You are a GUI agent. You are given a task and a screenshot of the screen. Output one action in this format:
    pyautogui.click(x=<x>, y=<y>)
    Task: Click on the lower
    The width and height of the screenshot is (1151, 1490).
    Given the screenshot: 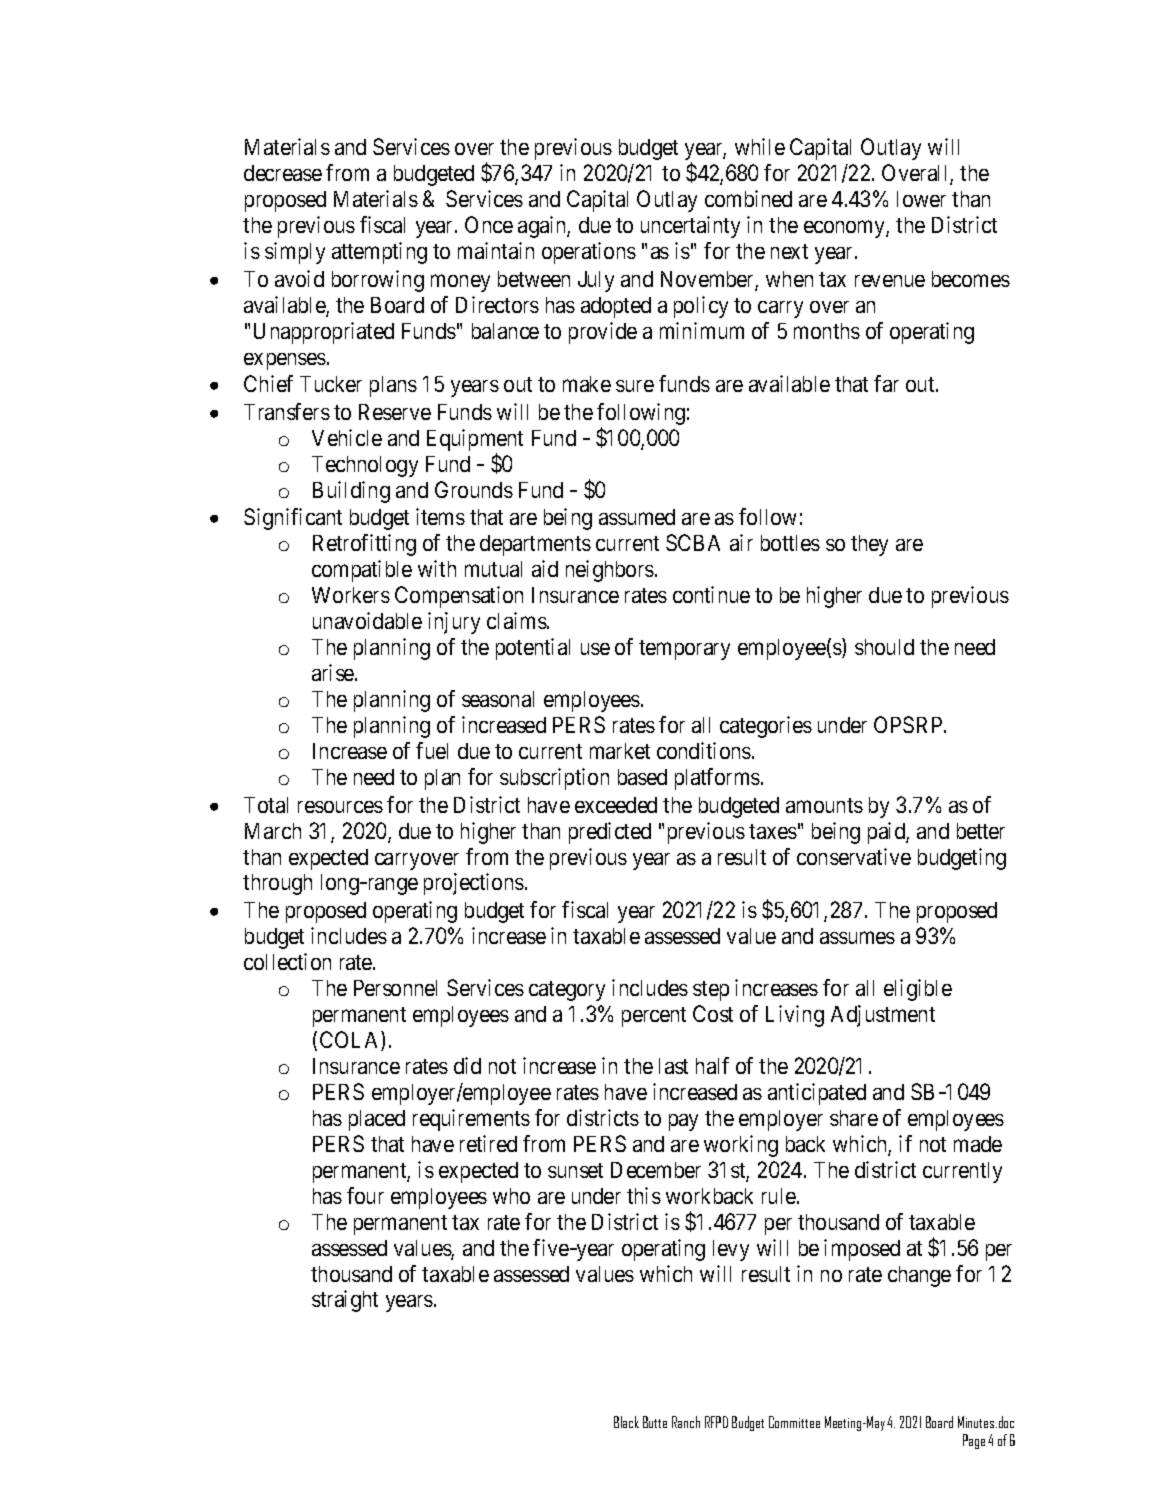 What is the action you would take?
    pyautogui.click(x=921, y=199)
